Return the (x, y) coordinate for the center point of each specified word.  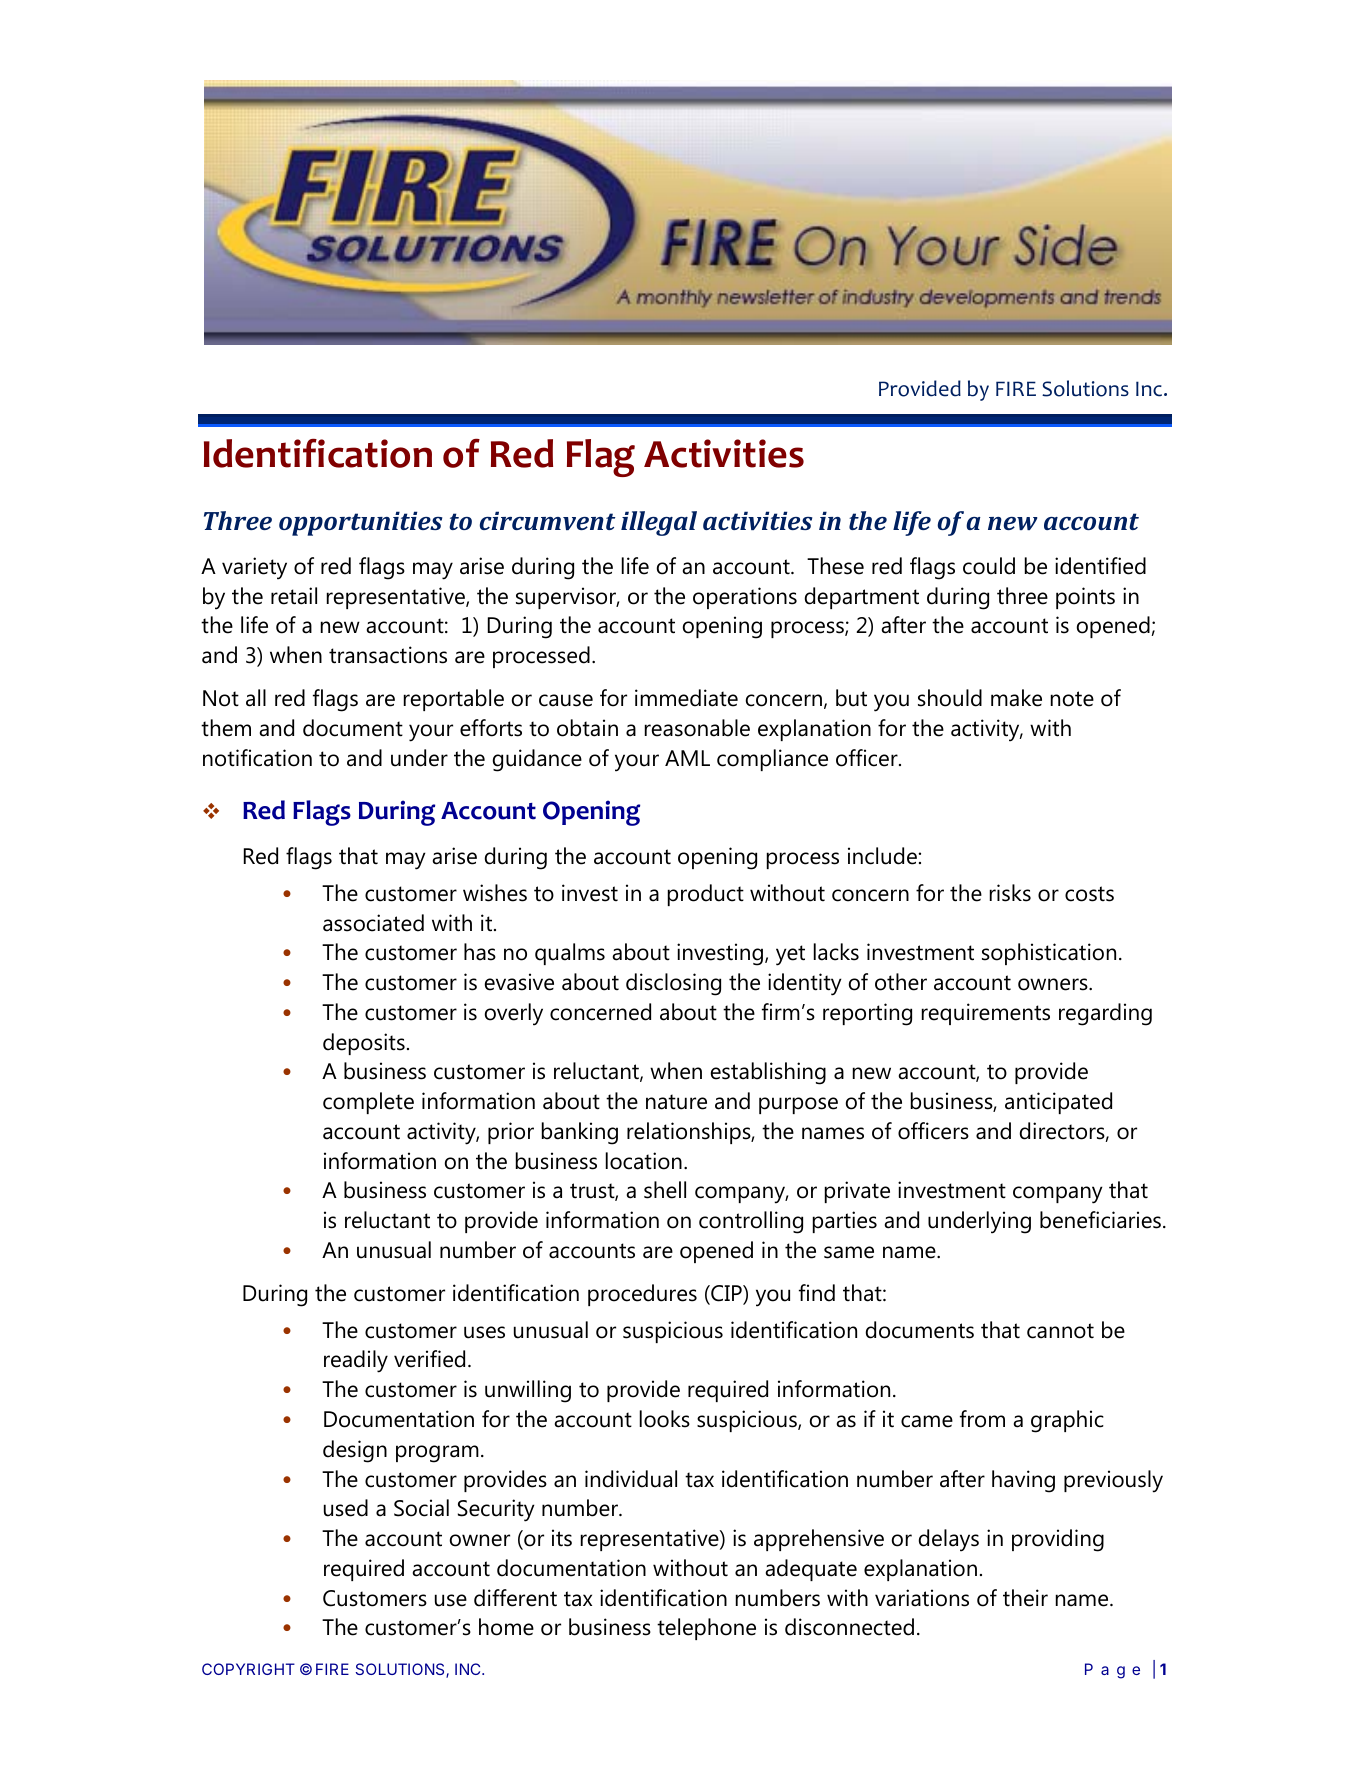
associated (373, 923)
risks (1010, 893)
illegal (659, 523)
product (706, 895)
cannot (1060, 1331)
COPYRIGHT (248, 1669)
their (1025, 1598)
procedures (642, 1295)
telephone (706, 1629)
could (989, 566)
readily (356, 1361)
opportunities (361, 523)
